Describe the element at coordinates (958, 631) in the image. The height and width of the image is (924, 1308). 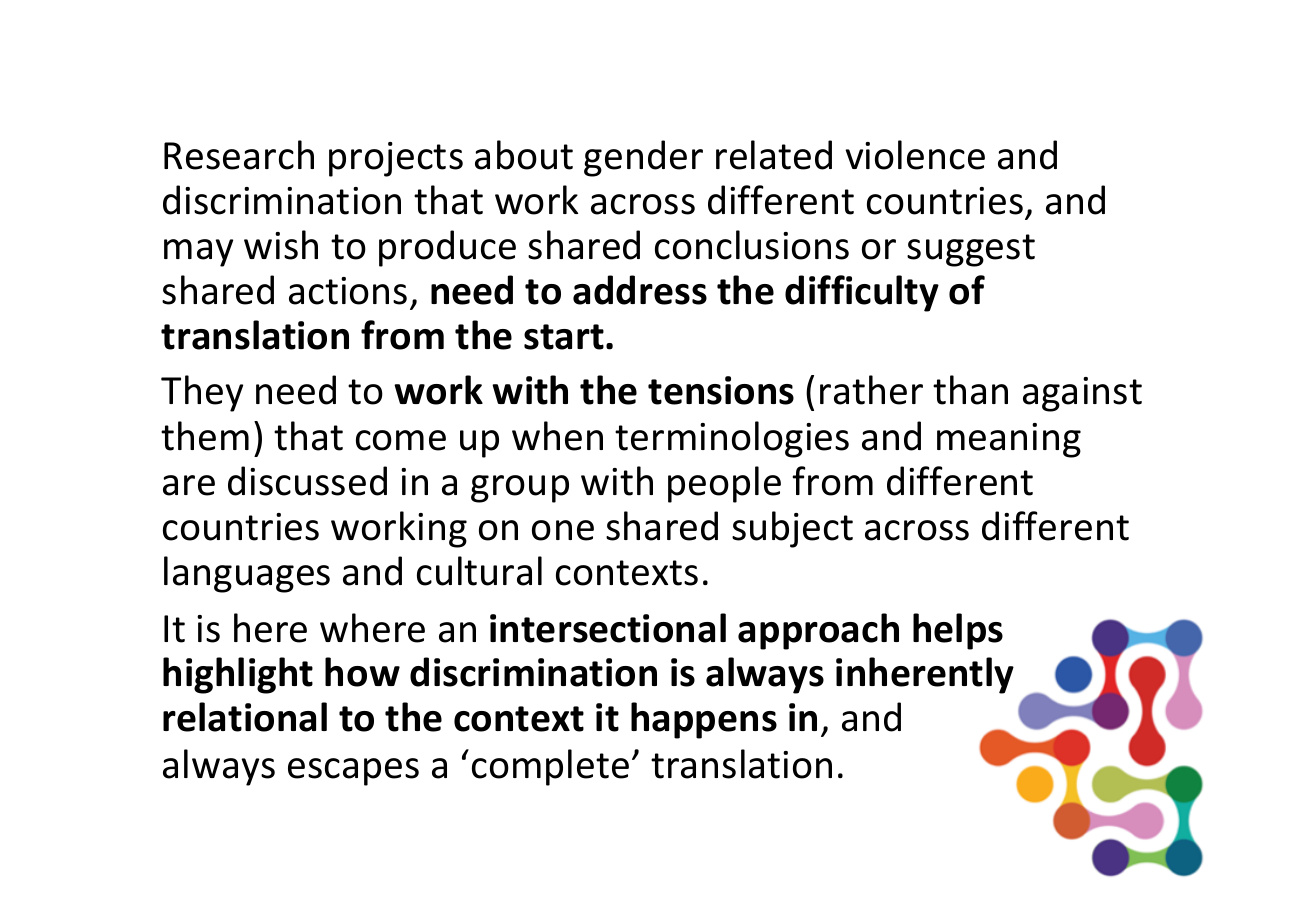
I see `helps` at that location.
